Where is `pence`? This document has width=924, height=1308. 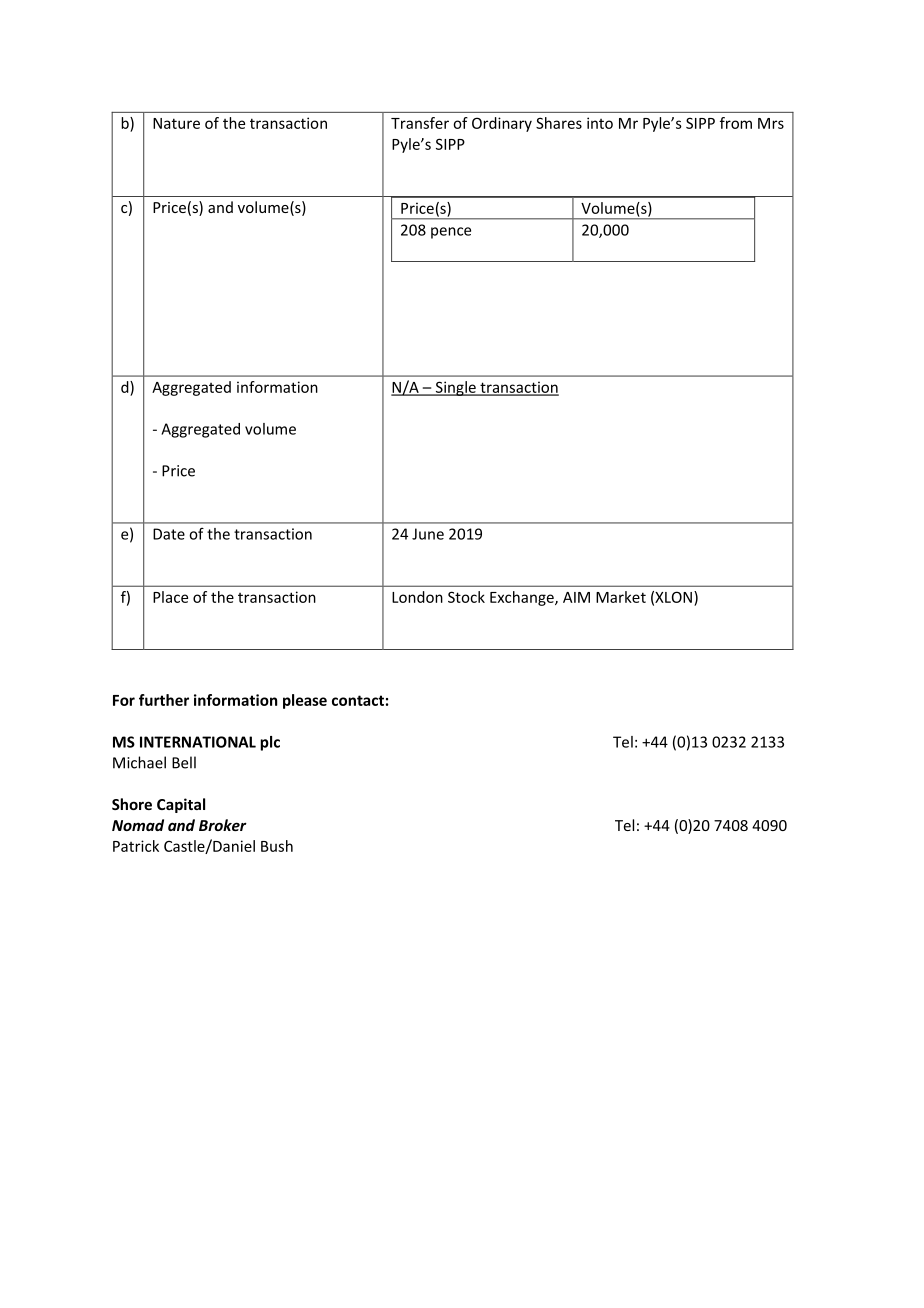 pence is located at coordinates (451, 233).
